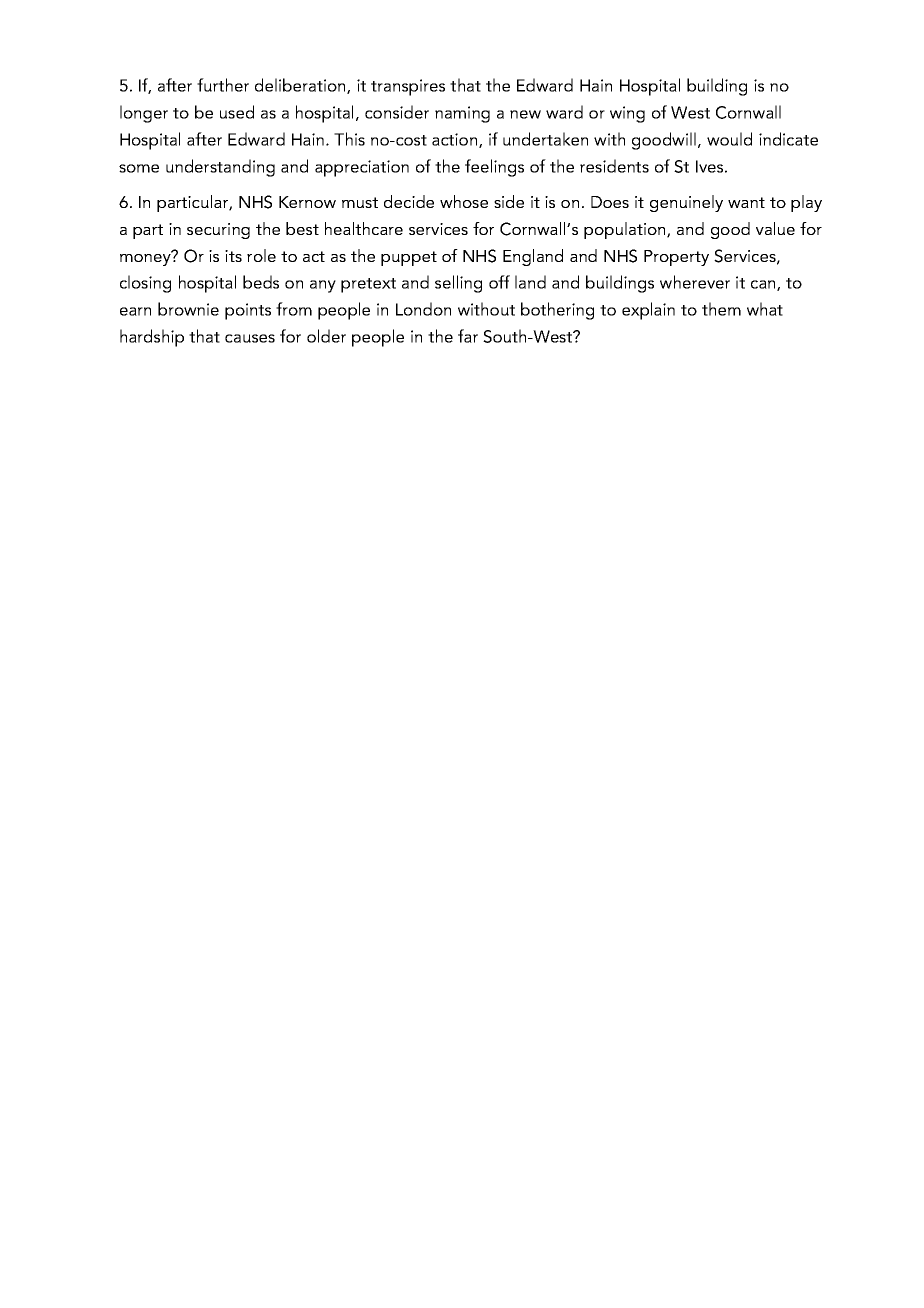  Describe the element at coordinates (464, 201) in the screenshot. I see `whose` at that location.
